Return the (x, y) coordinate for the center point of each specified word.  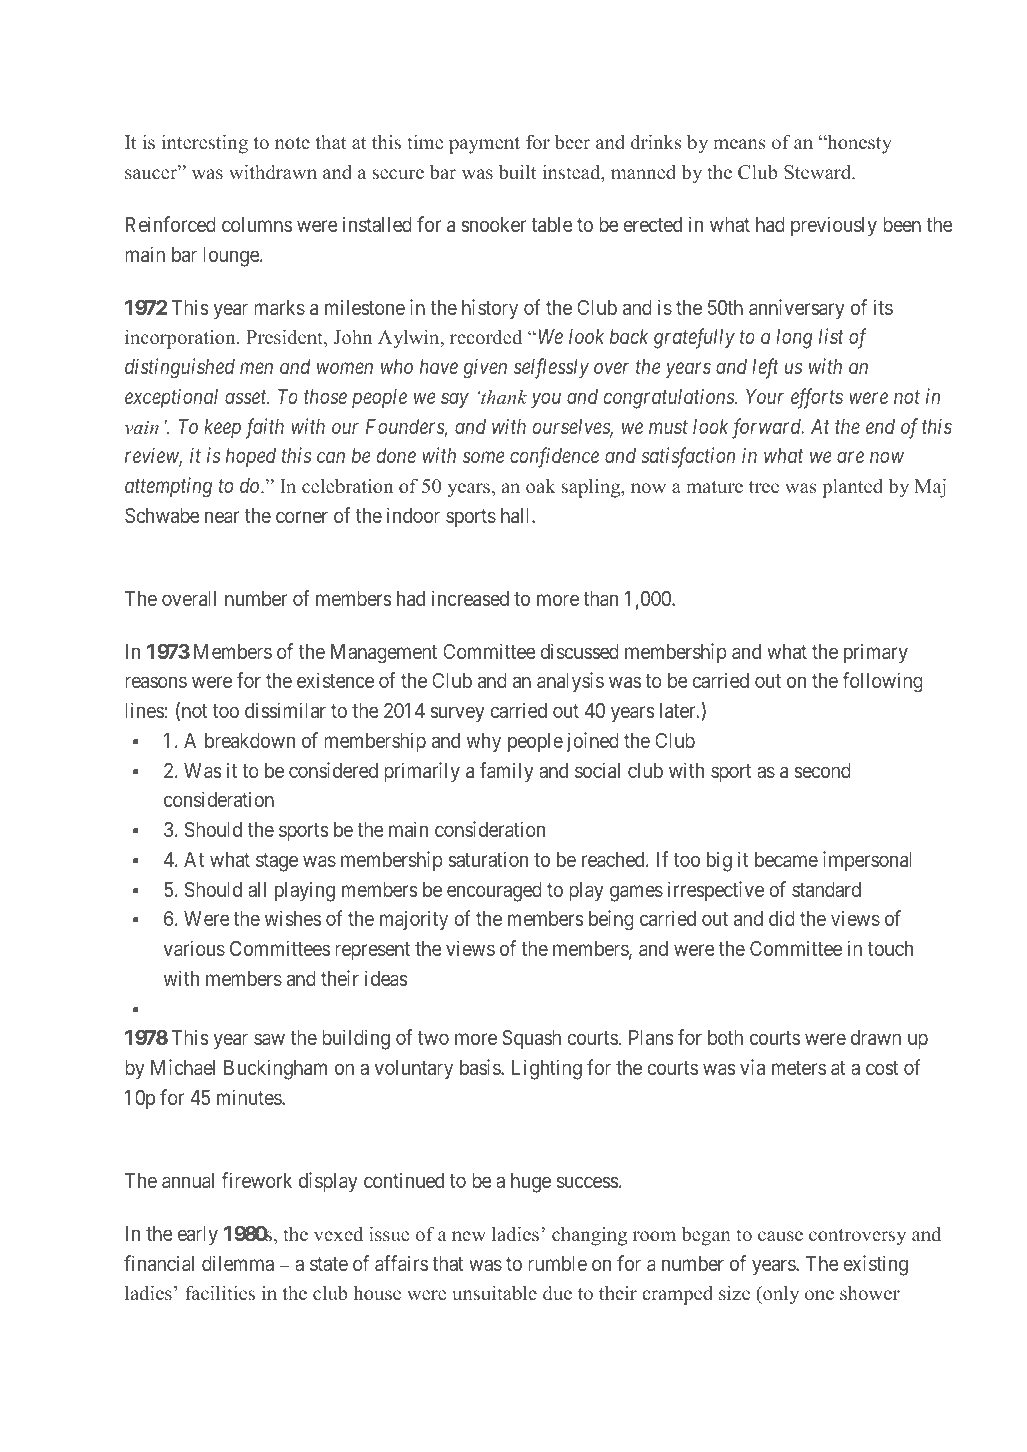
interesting (204, 144)
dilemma (238, 1263)
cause (780, 1236)
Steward (819, 172)
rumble (557, 1263)
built (518, 172)
